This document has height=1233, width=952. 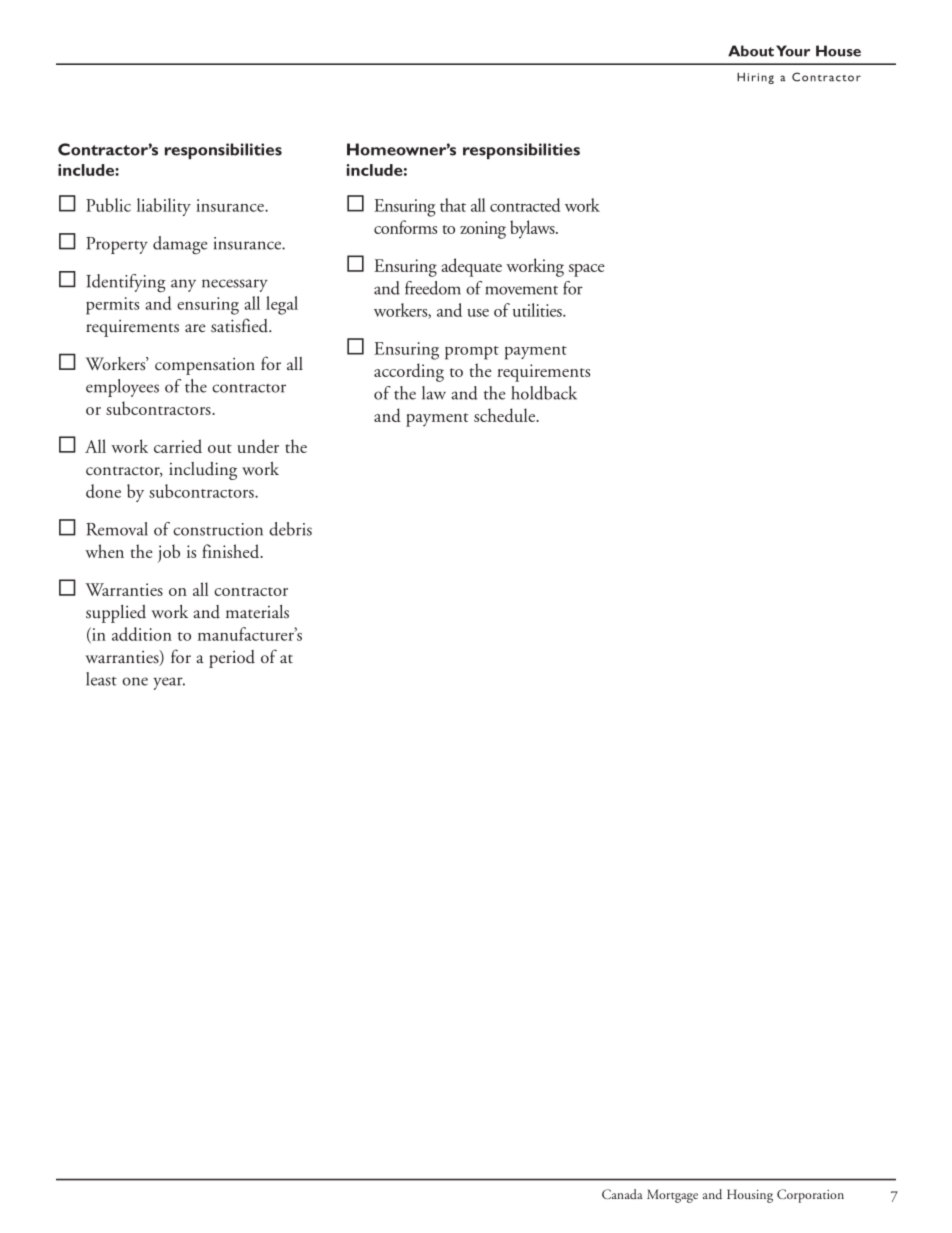 I want to click on addition, so click(x=142, y=634).
